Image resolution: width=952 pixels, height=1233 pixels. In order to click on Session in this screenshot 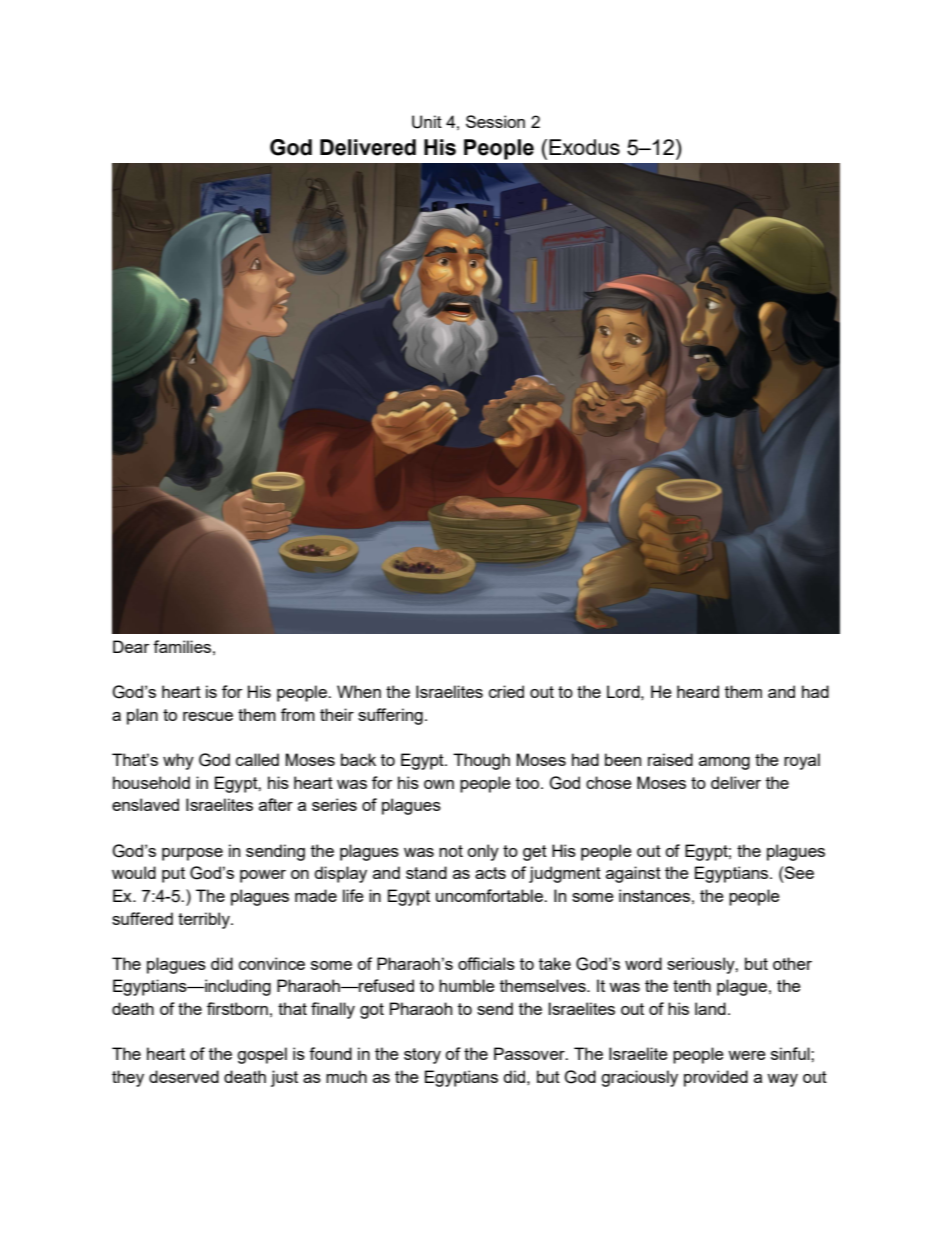, I will do `click(495, 121)`.
